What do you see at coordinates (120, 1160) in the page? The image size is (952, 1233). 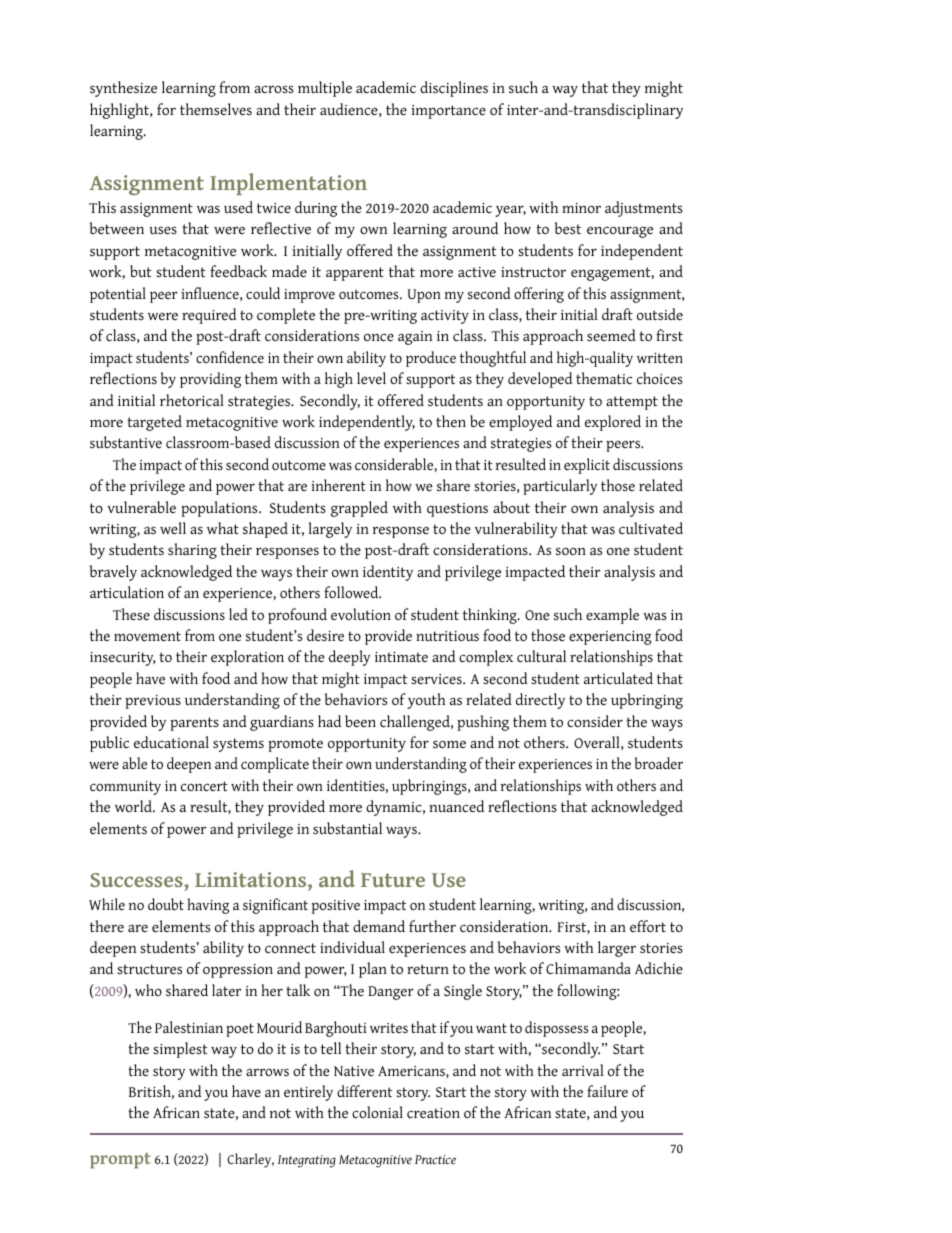 I see `prompt` at bounding box center [120, 1160].
